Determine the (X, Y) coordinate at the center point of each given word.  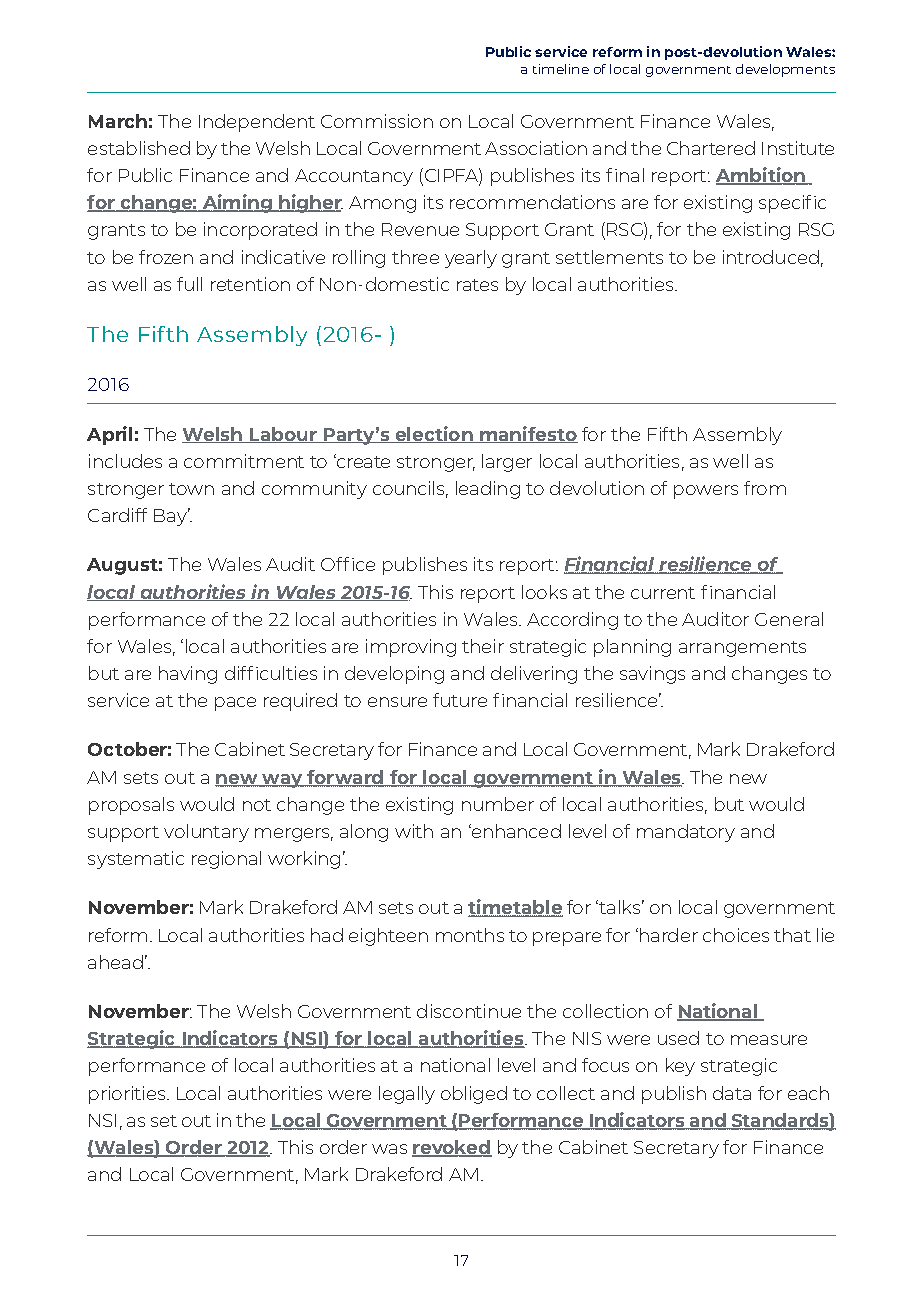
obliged (474, 1095)
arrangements (742, 649)
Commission (377, 121)
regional (226, 860)
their (483, 646)
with (414, 831)
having (188, 675)
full (189, 284)
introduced (771, 257)
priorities (128, 1095)
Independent (257, 123)
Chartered (711, 148)
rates (477, 285)
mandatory (686, 833)
